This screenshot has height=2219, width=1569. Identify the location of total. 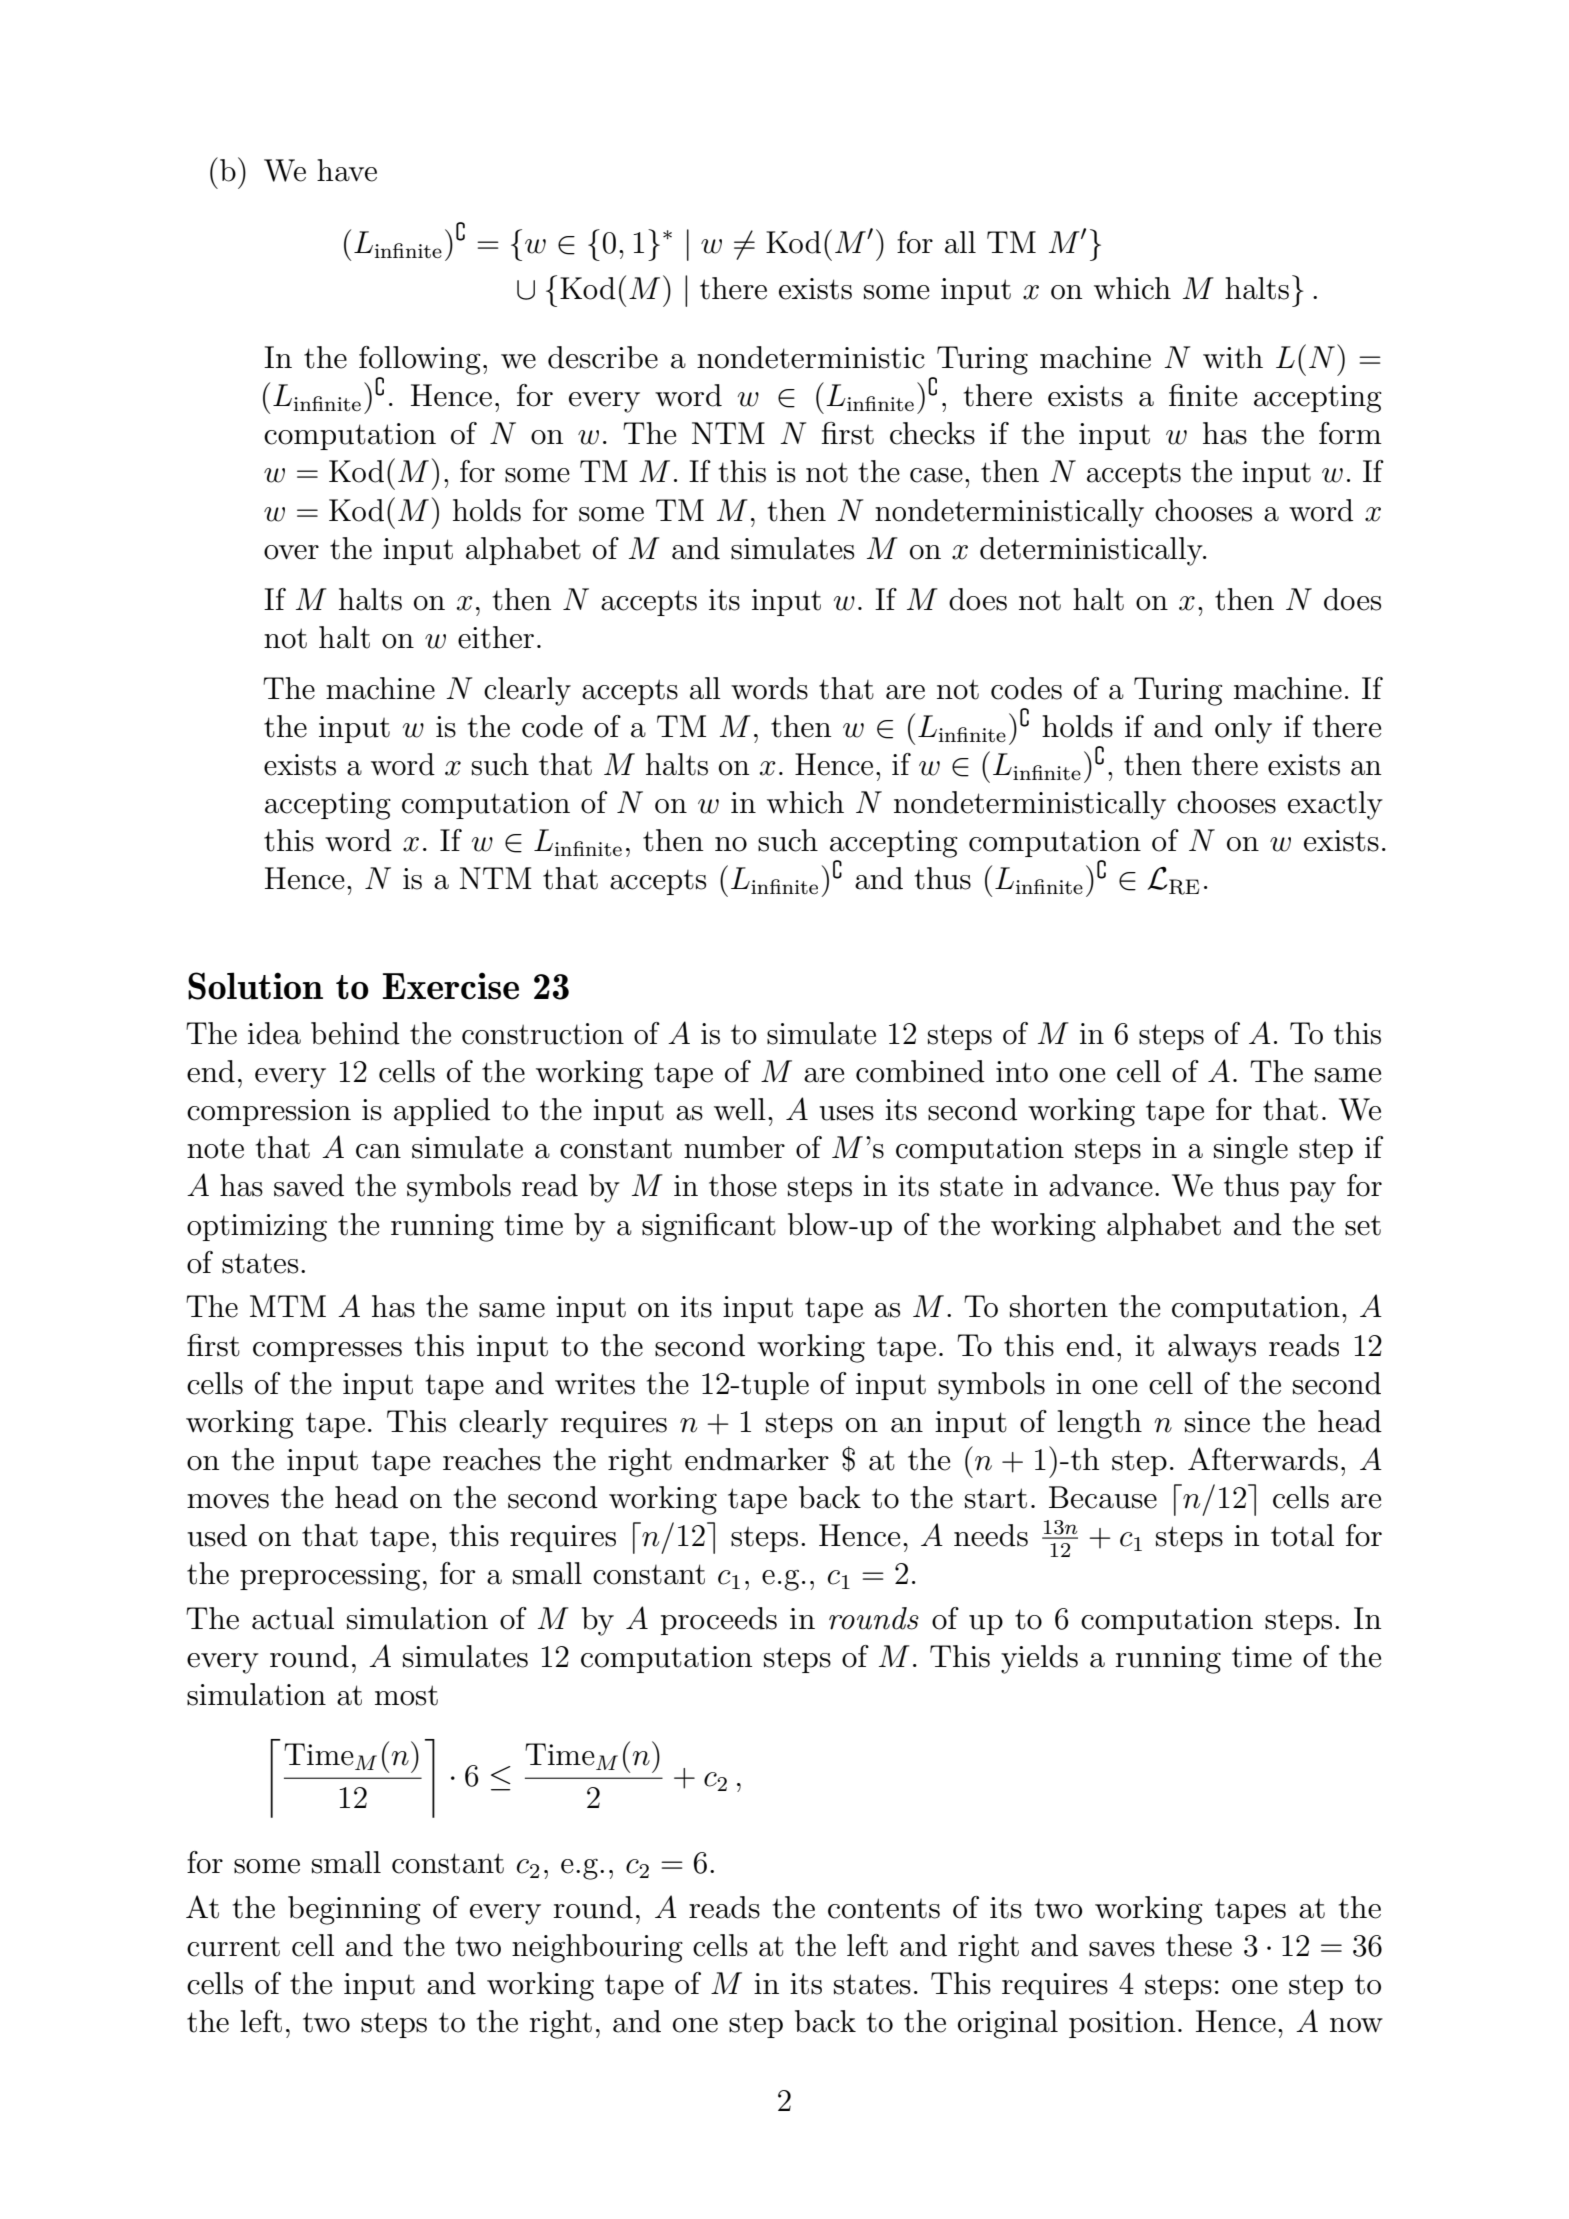
(1302, 1535).
